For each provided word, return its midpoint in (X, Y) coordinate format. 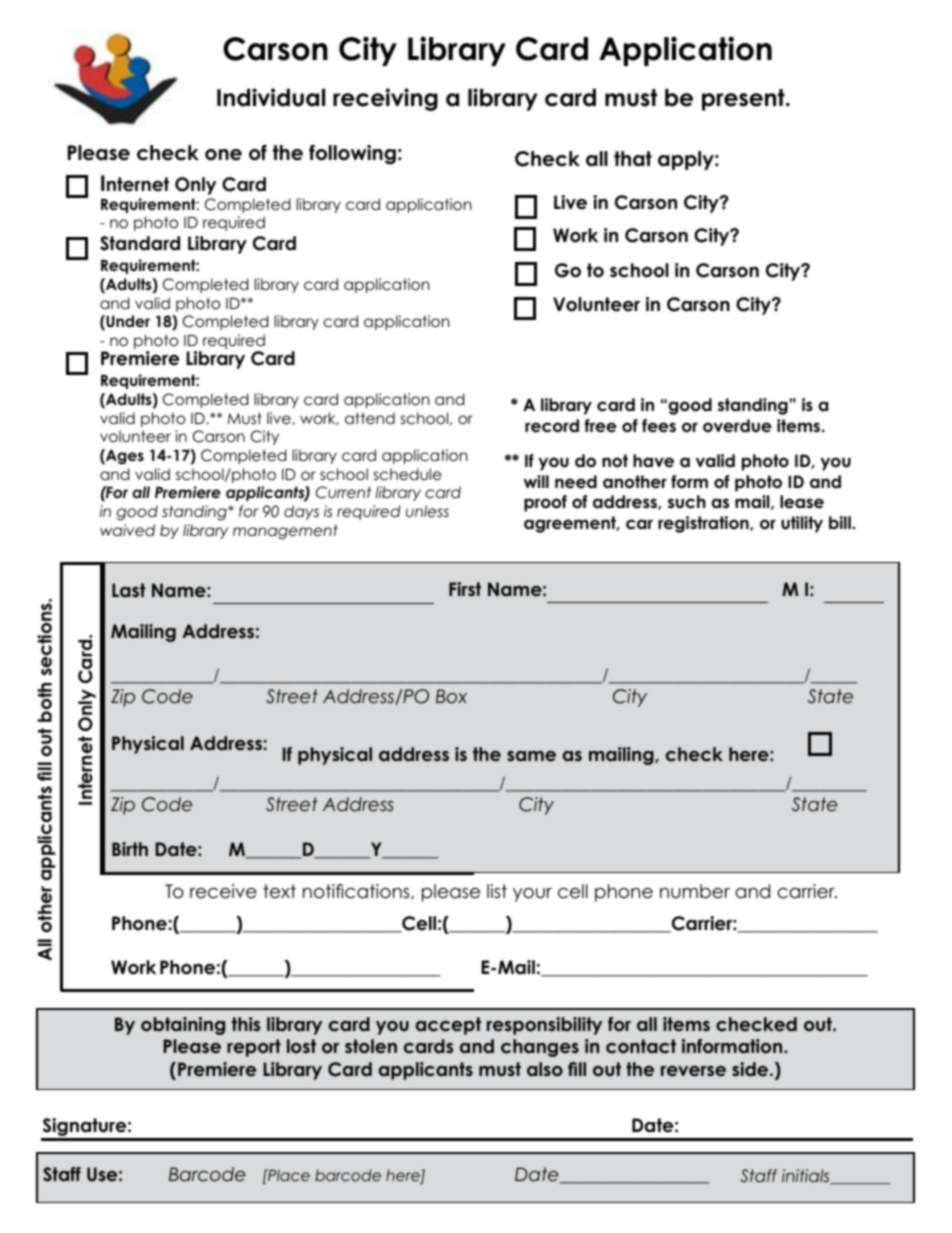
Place (288, 1175)
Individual (271, 97)
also (545, 1069)
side (751, 1069)
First (465, 589)
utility (802, 524)
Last (129, 590)
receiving (385, 99)
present (744, 100)
